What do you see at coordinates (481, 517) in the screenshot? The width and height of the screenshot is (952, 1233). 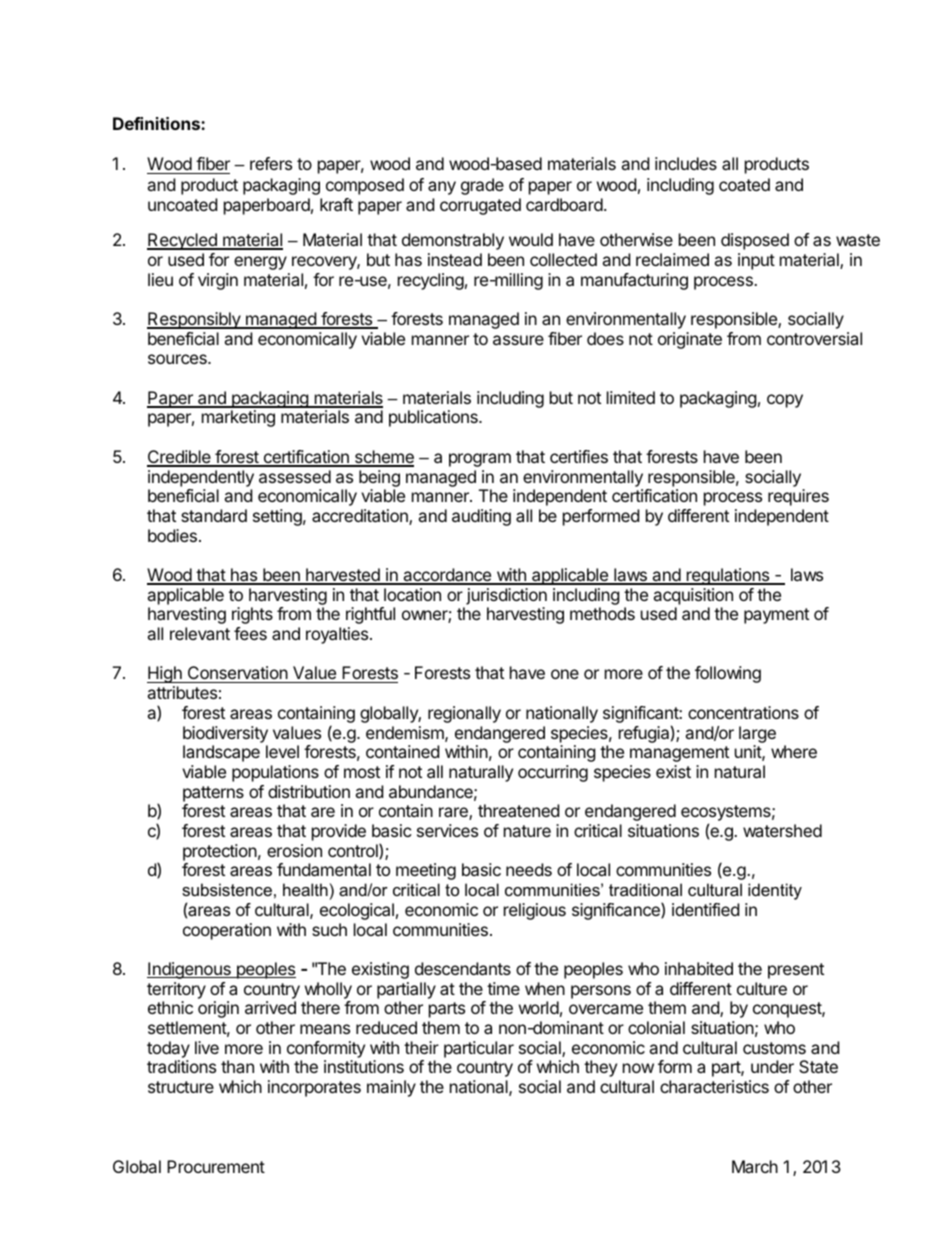 I see `auditing` at bounding box center [481, 517].
